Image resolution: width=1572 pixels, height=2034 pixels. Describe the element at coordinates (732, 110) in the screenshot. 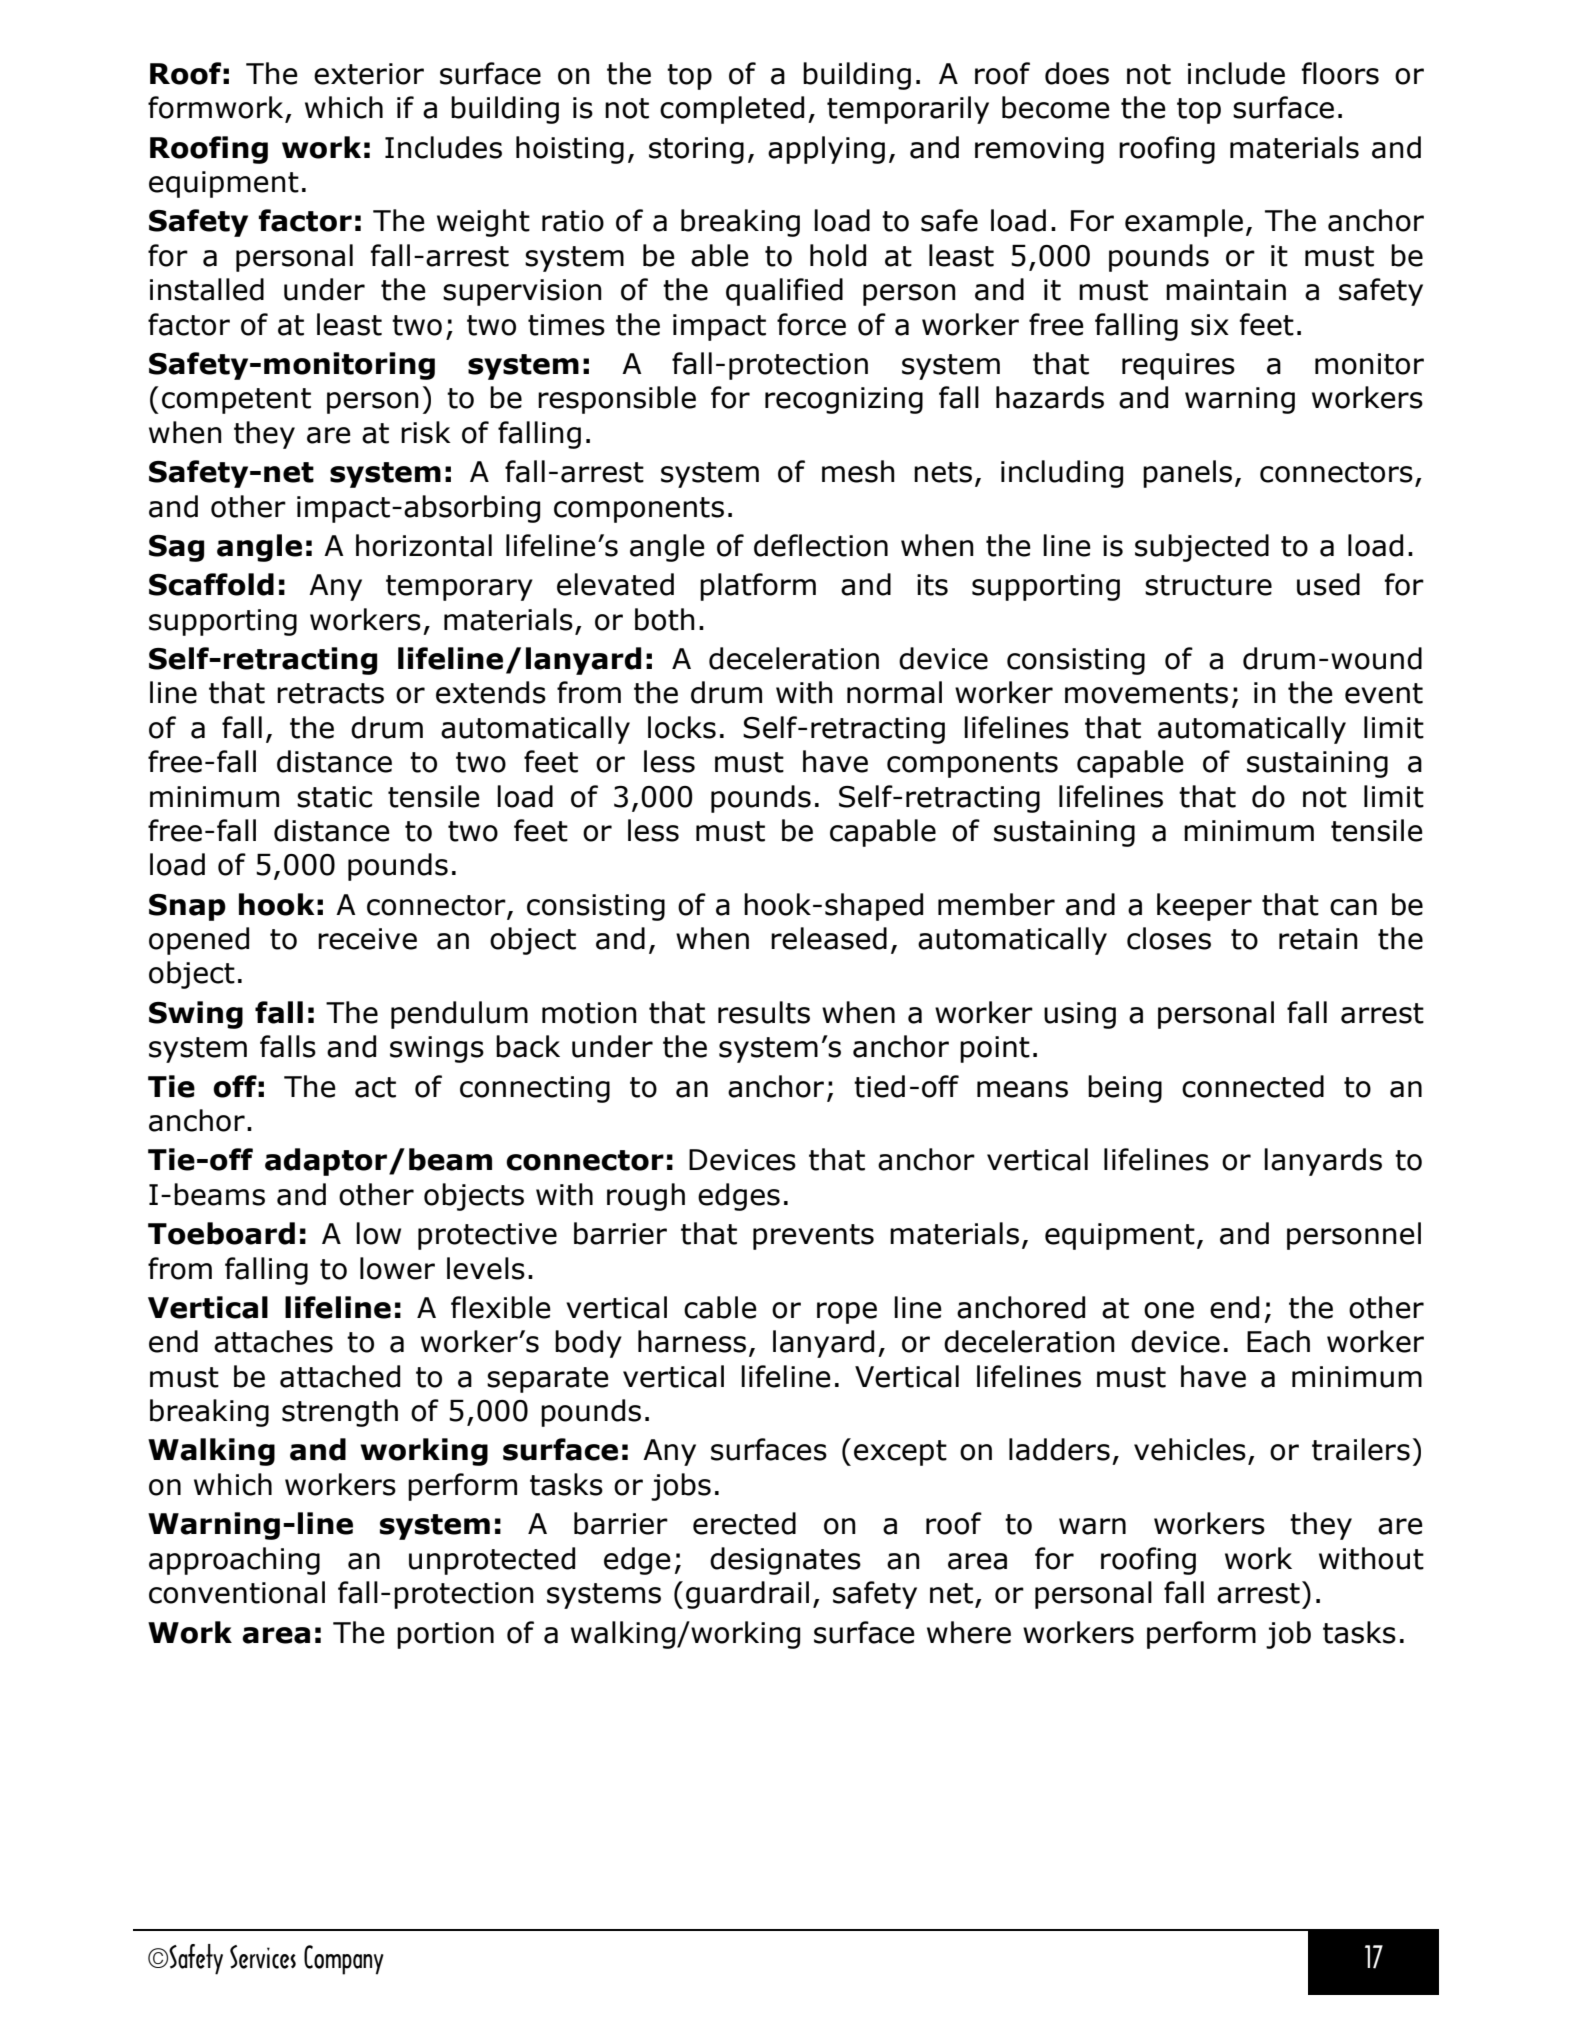

I see `completed` at that location.
